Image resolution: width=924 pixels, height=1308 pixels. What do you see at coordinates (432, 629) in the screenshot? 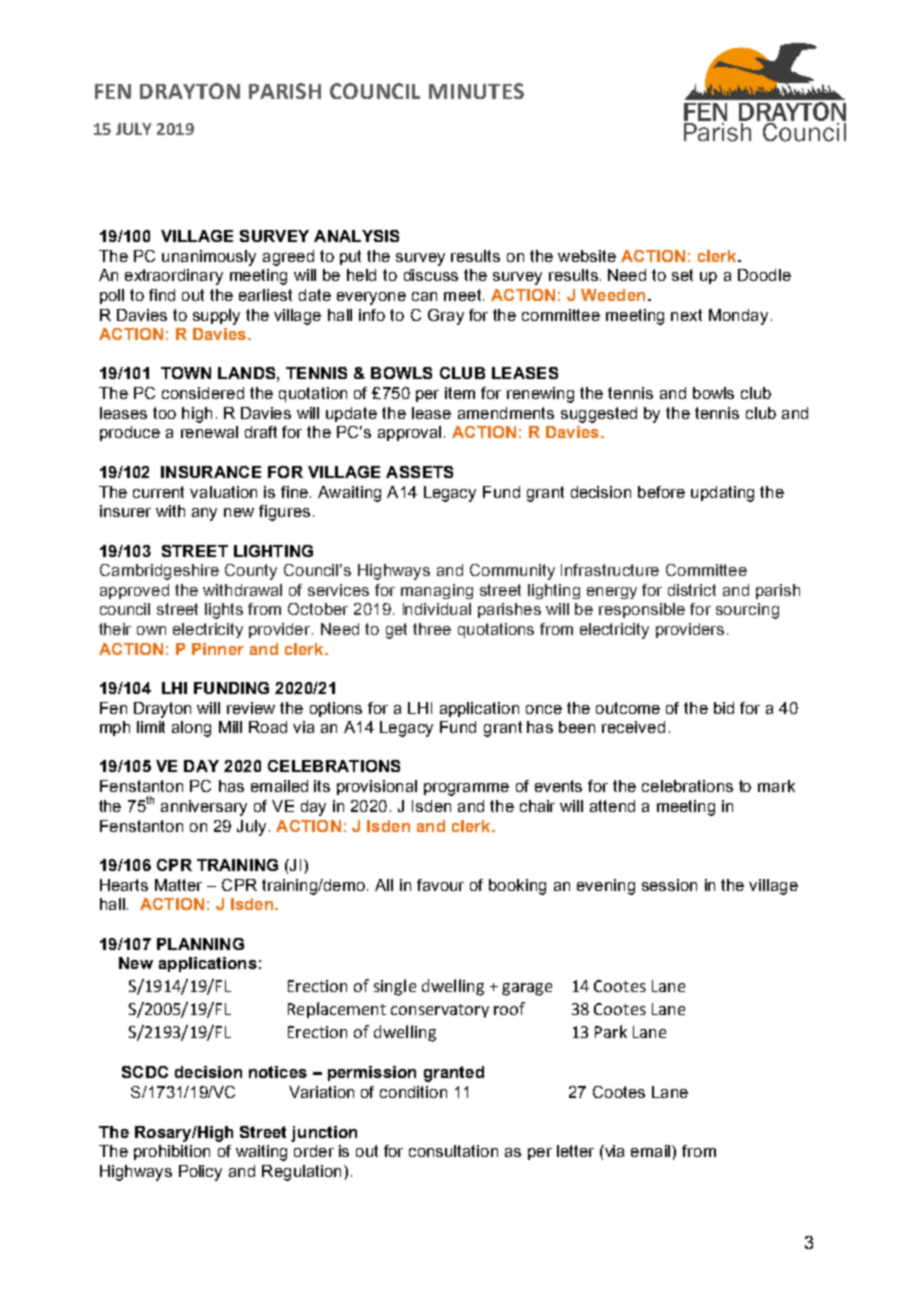
I see `three` at bounding box center [432, 629].
